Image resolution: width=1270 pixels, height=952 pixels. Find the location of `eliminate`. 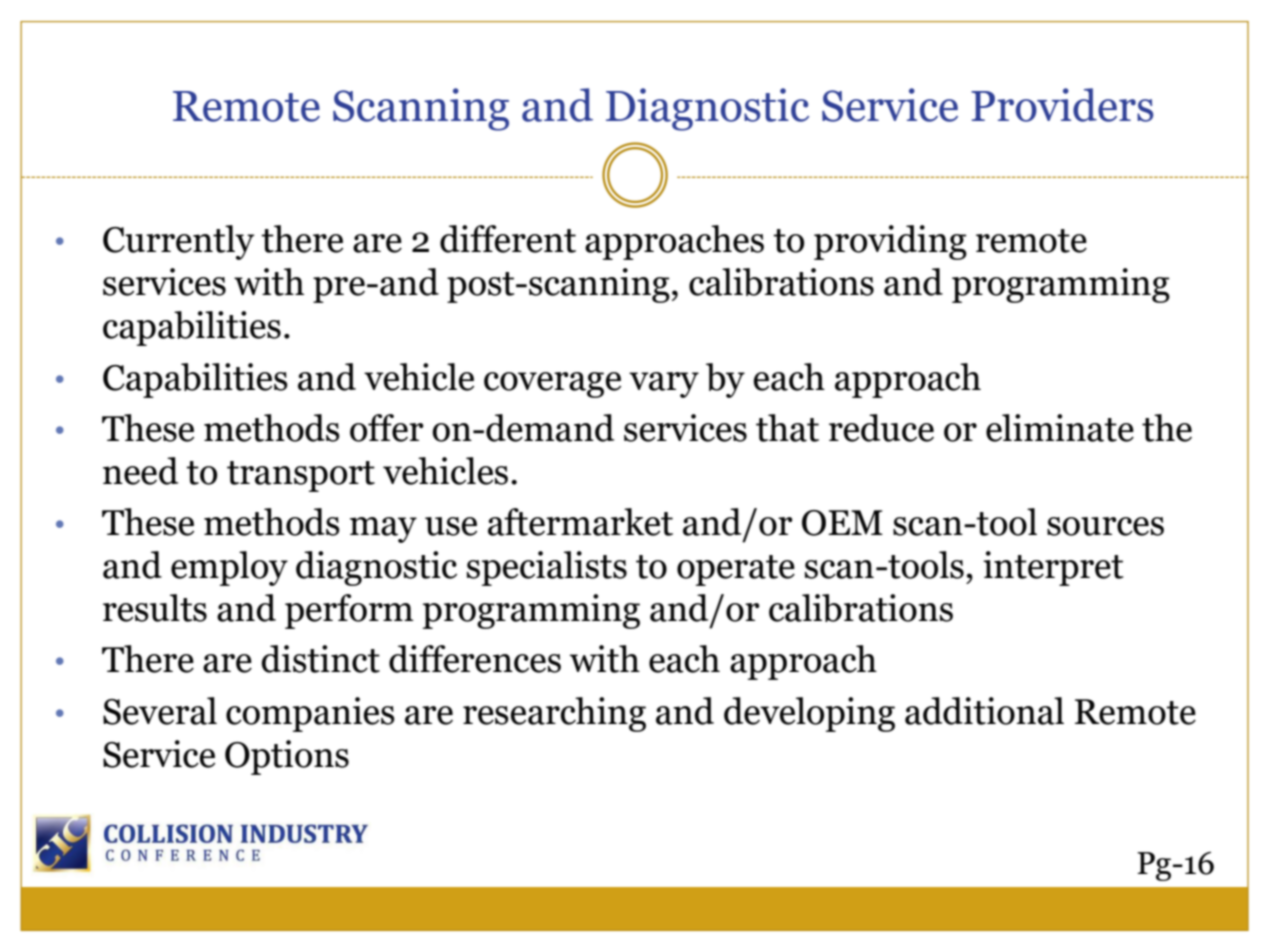

eliminate is located at coordinates (1060, 428).
